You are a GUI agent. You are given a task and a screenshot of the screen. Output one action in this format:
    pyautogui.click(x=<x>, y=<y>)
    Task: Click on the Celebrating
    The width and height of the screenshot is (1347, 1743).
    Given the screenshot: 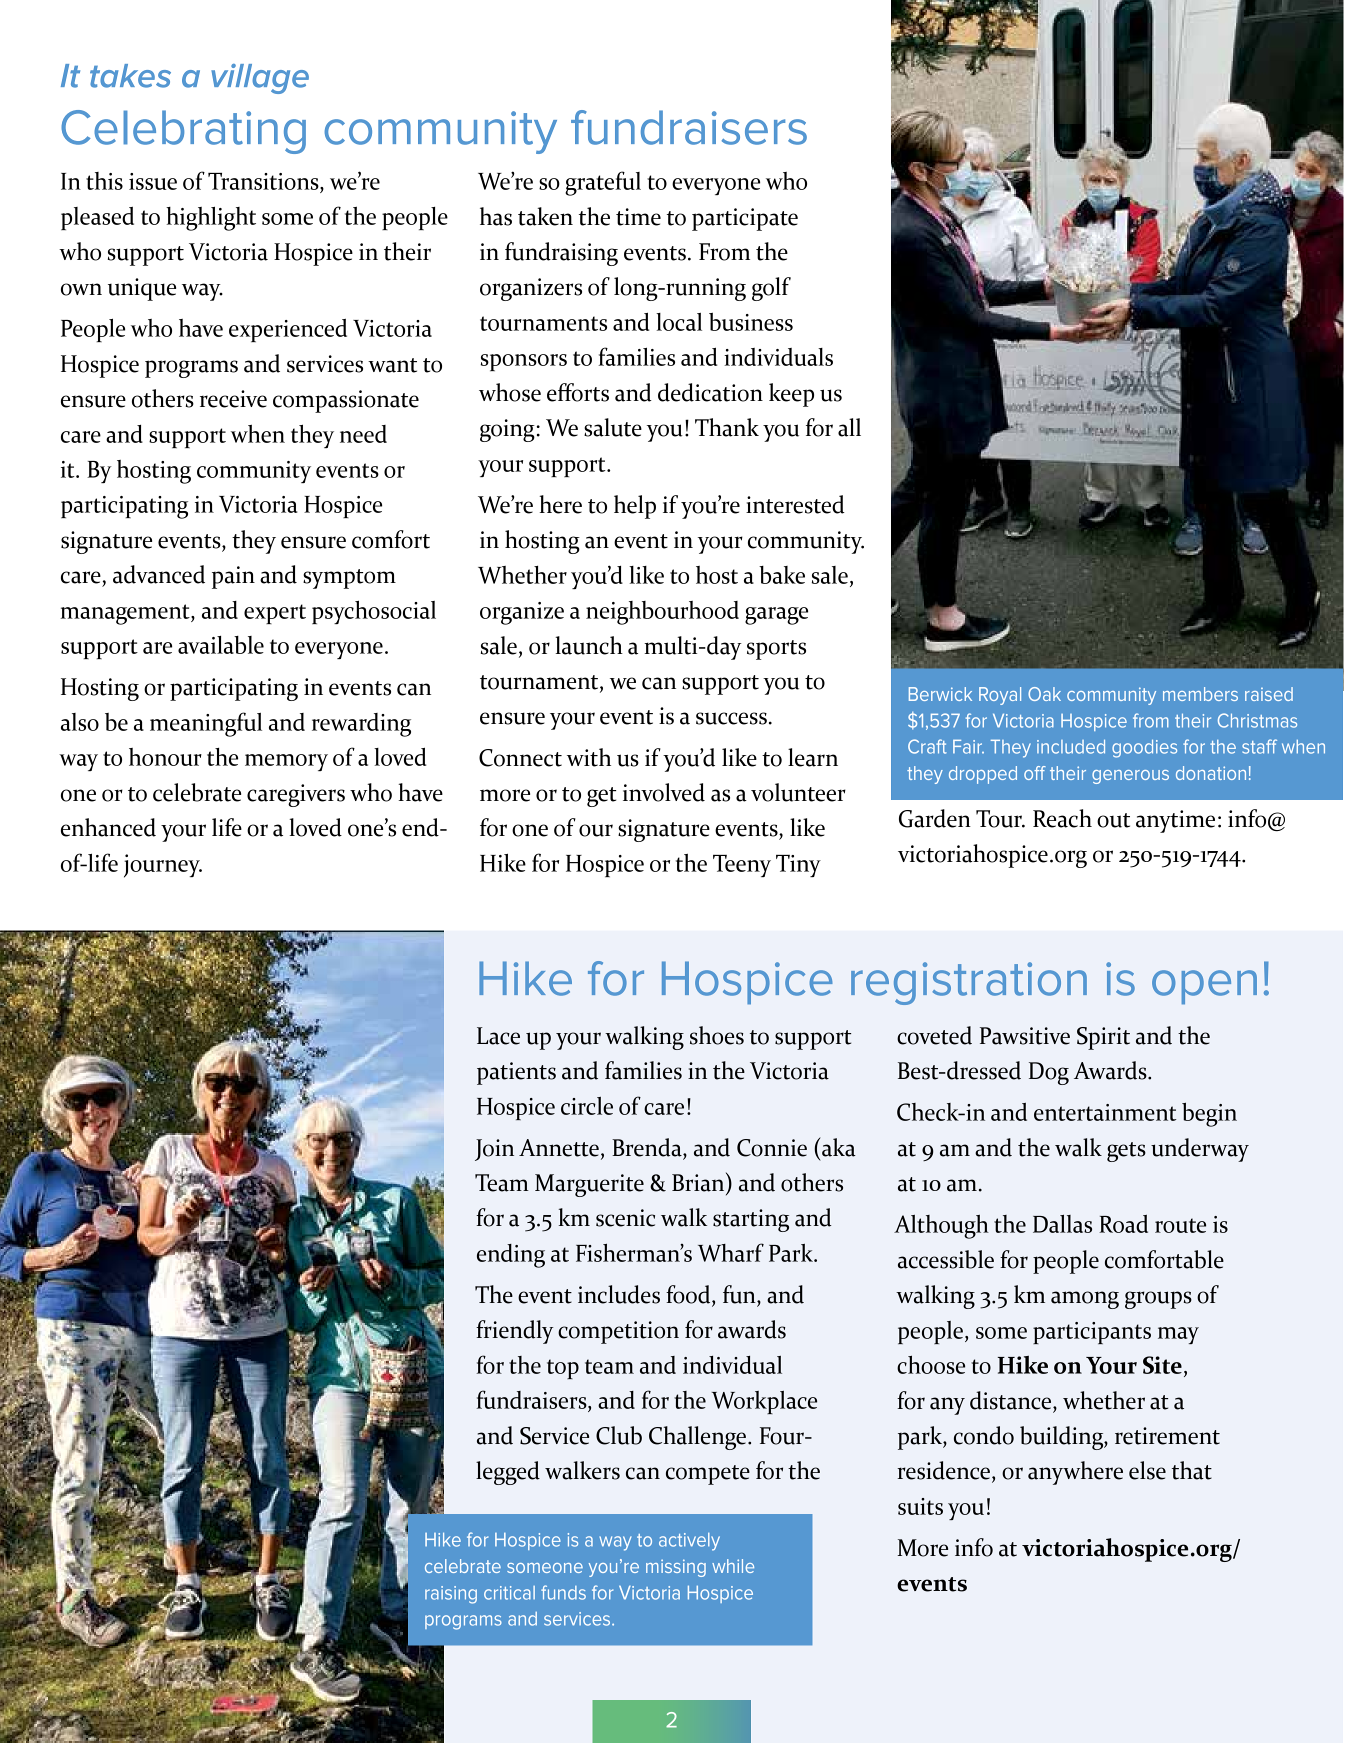 What is the action you would take?
    pyautogui.click(x=183, y=132)
